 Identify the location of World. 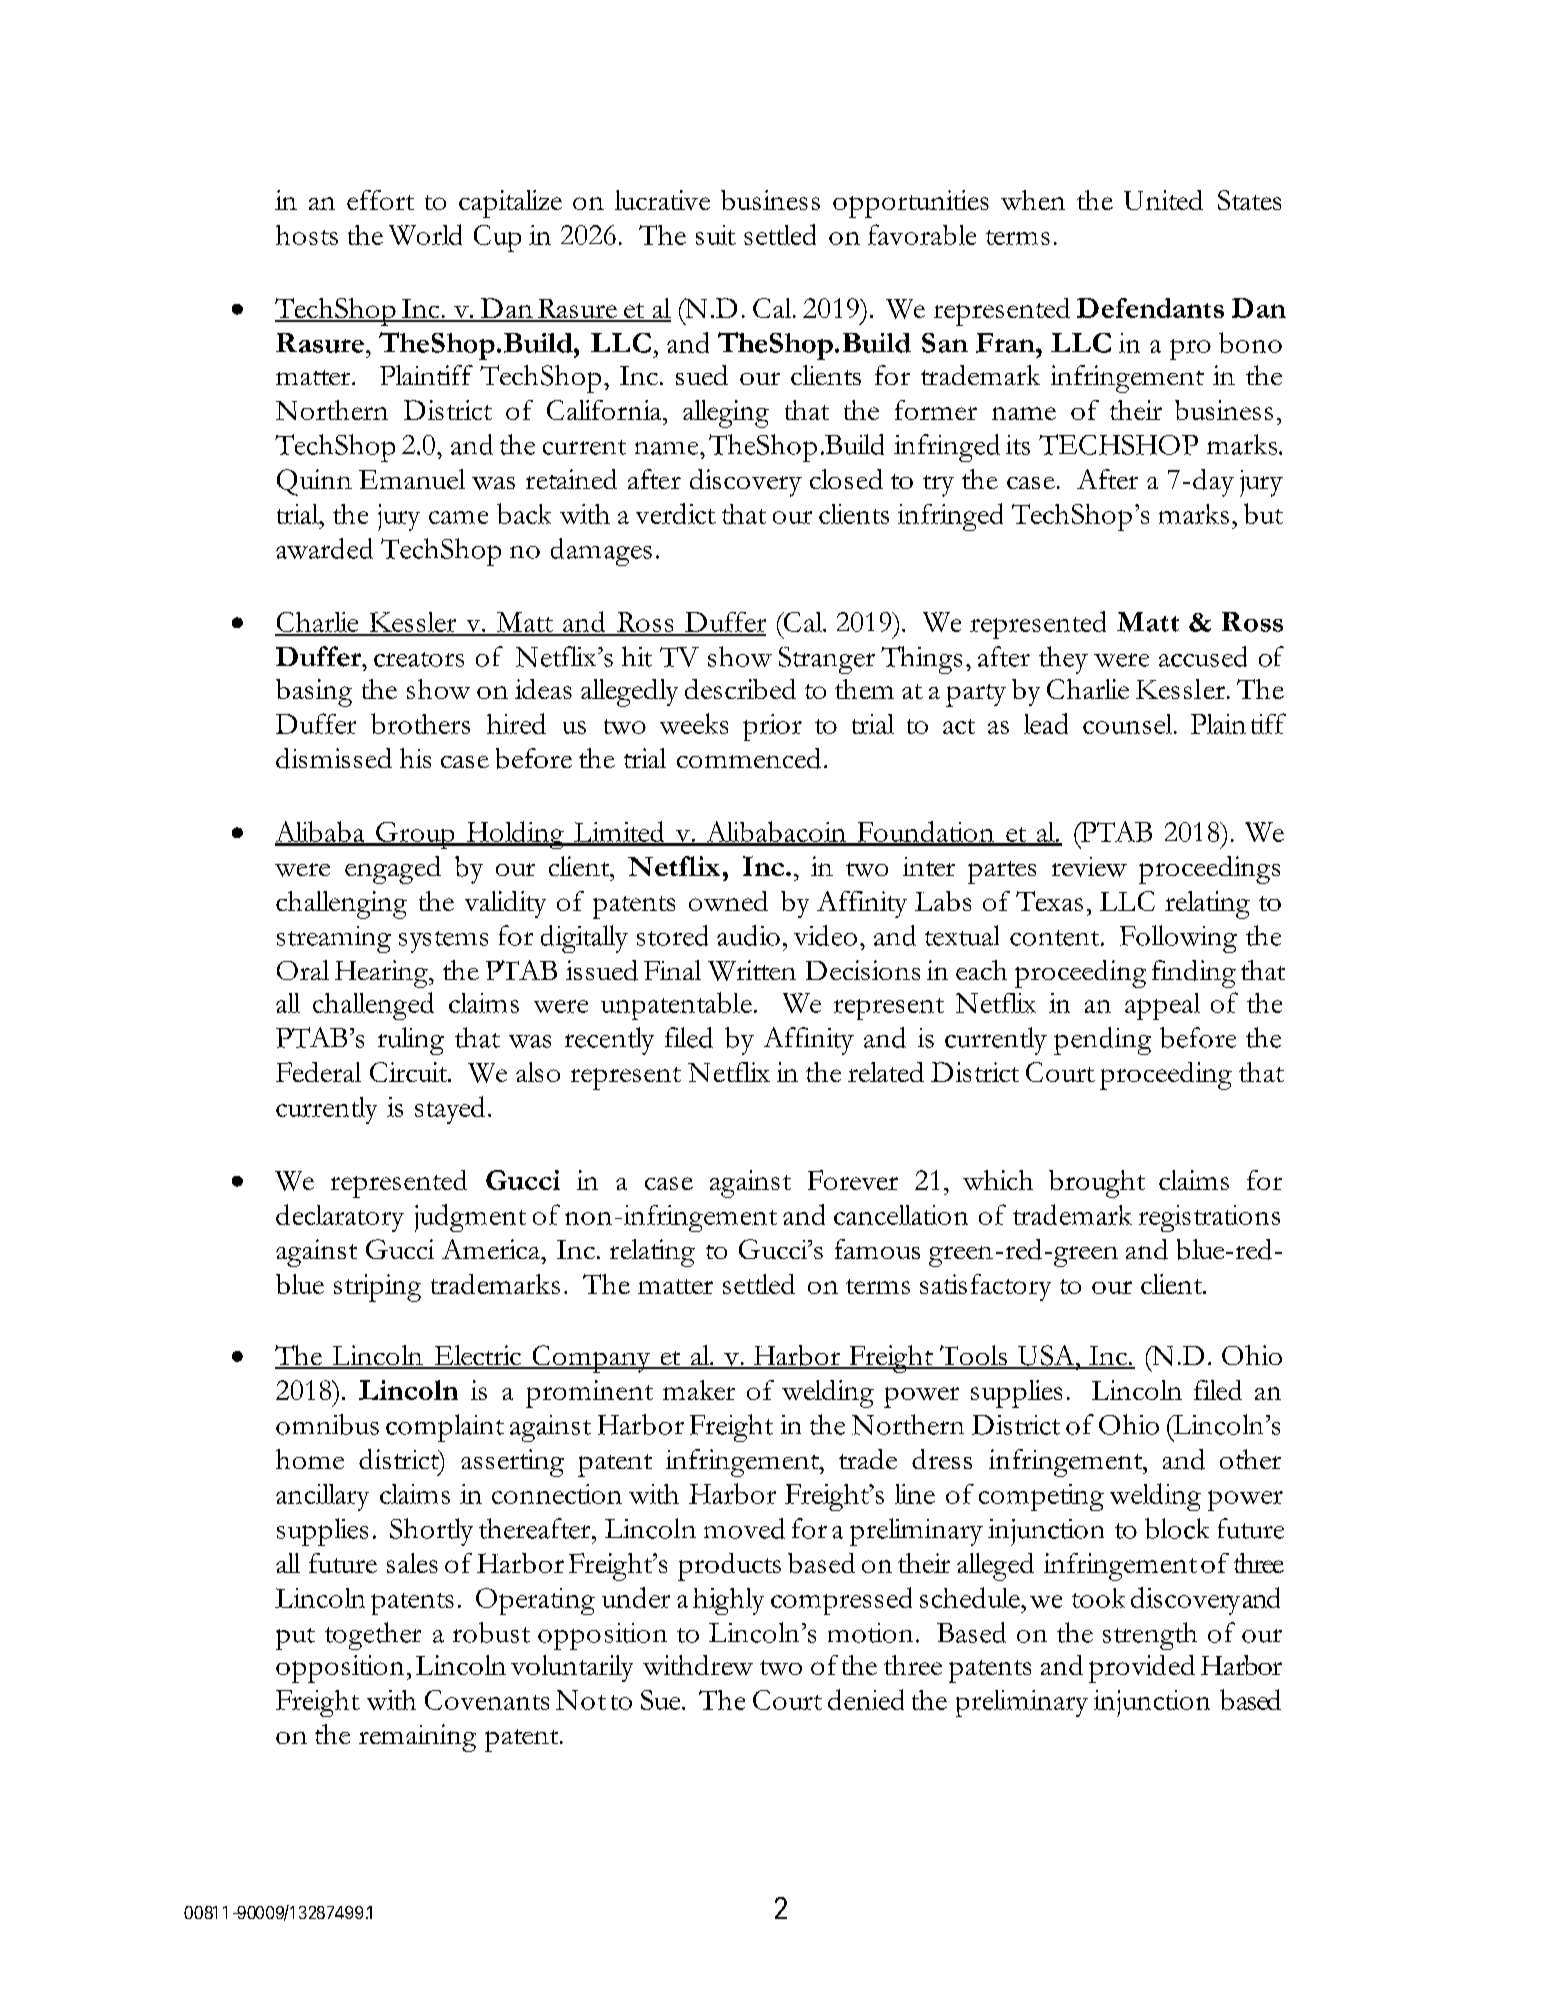
(425, 234).
